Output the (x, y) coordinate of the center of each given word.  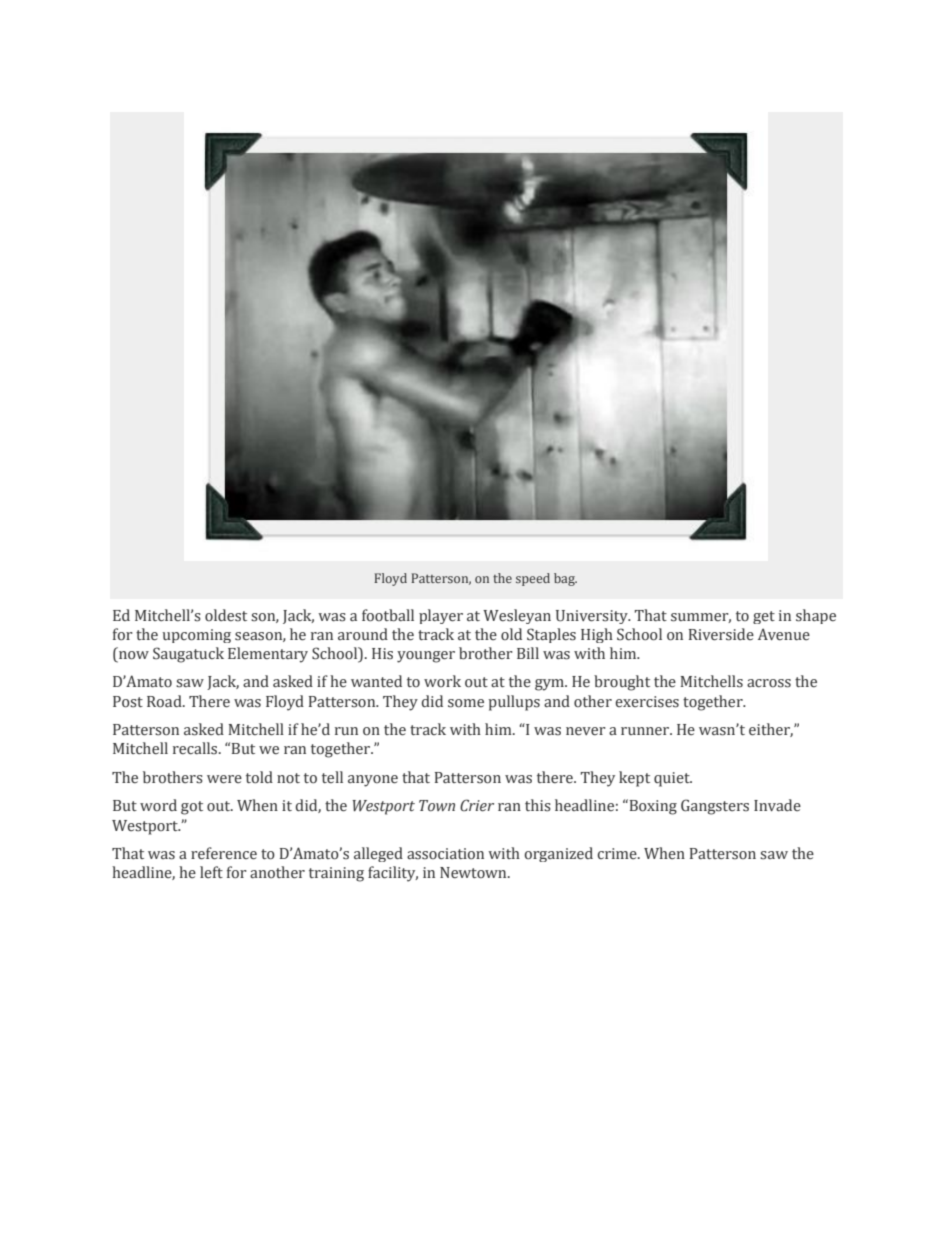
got (192, 808)
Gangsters (715, 807)
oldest (226, 615)
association (445, 854)
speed (533, 579)
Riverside (721, 634)
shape (816, 616)
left (211, 872)
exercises (647, 702)
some (466, 703)
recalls (196, 748)
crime (618, 853)
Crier (477, 805)
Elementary (268, 655)
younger (426, 657)
